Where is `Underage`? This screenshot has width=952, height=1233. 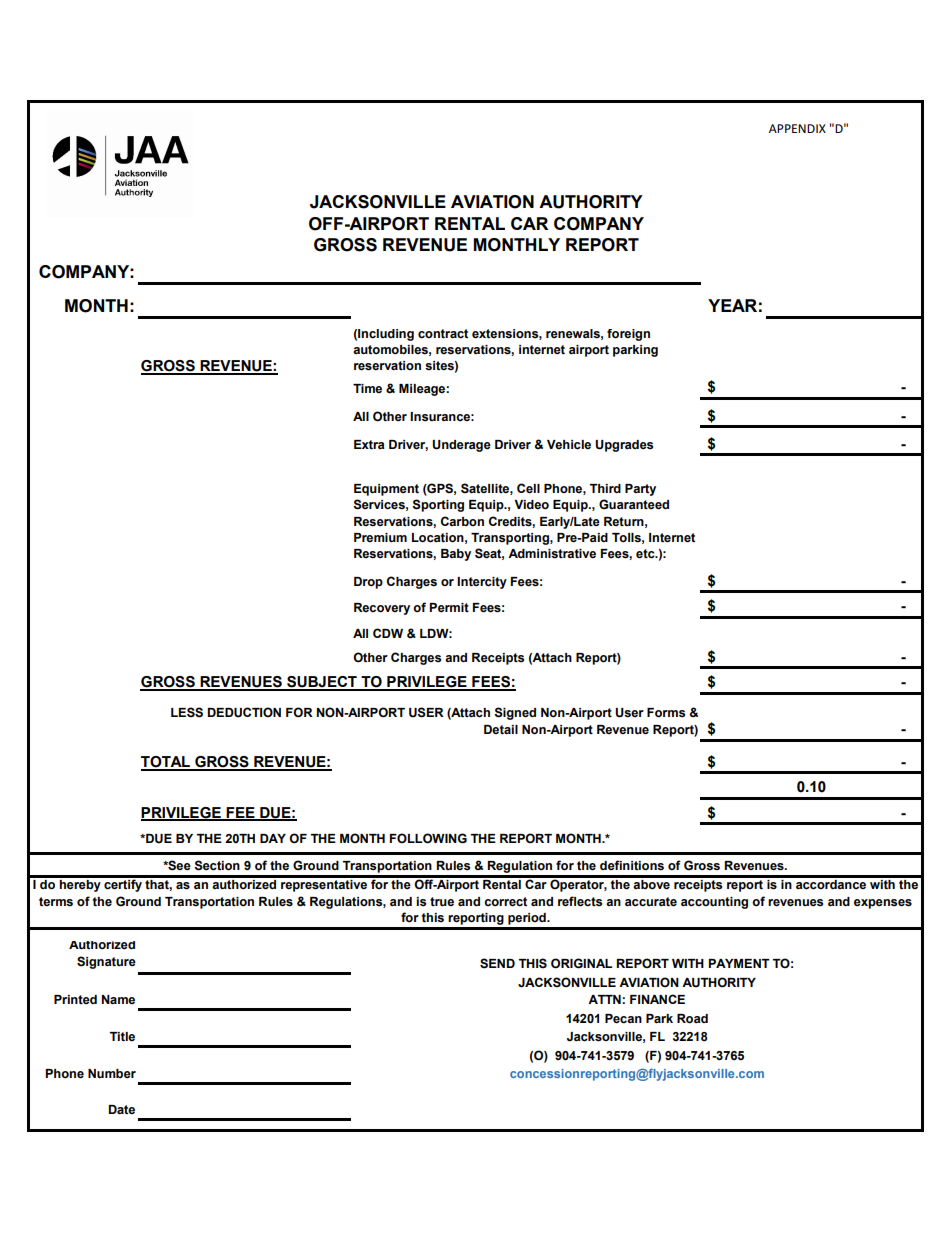 Underage is located at coordinates (461, 446).
